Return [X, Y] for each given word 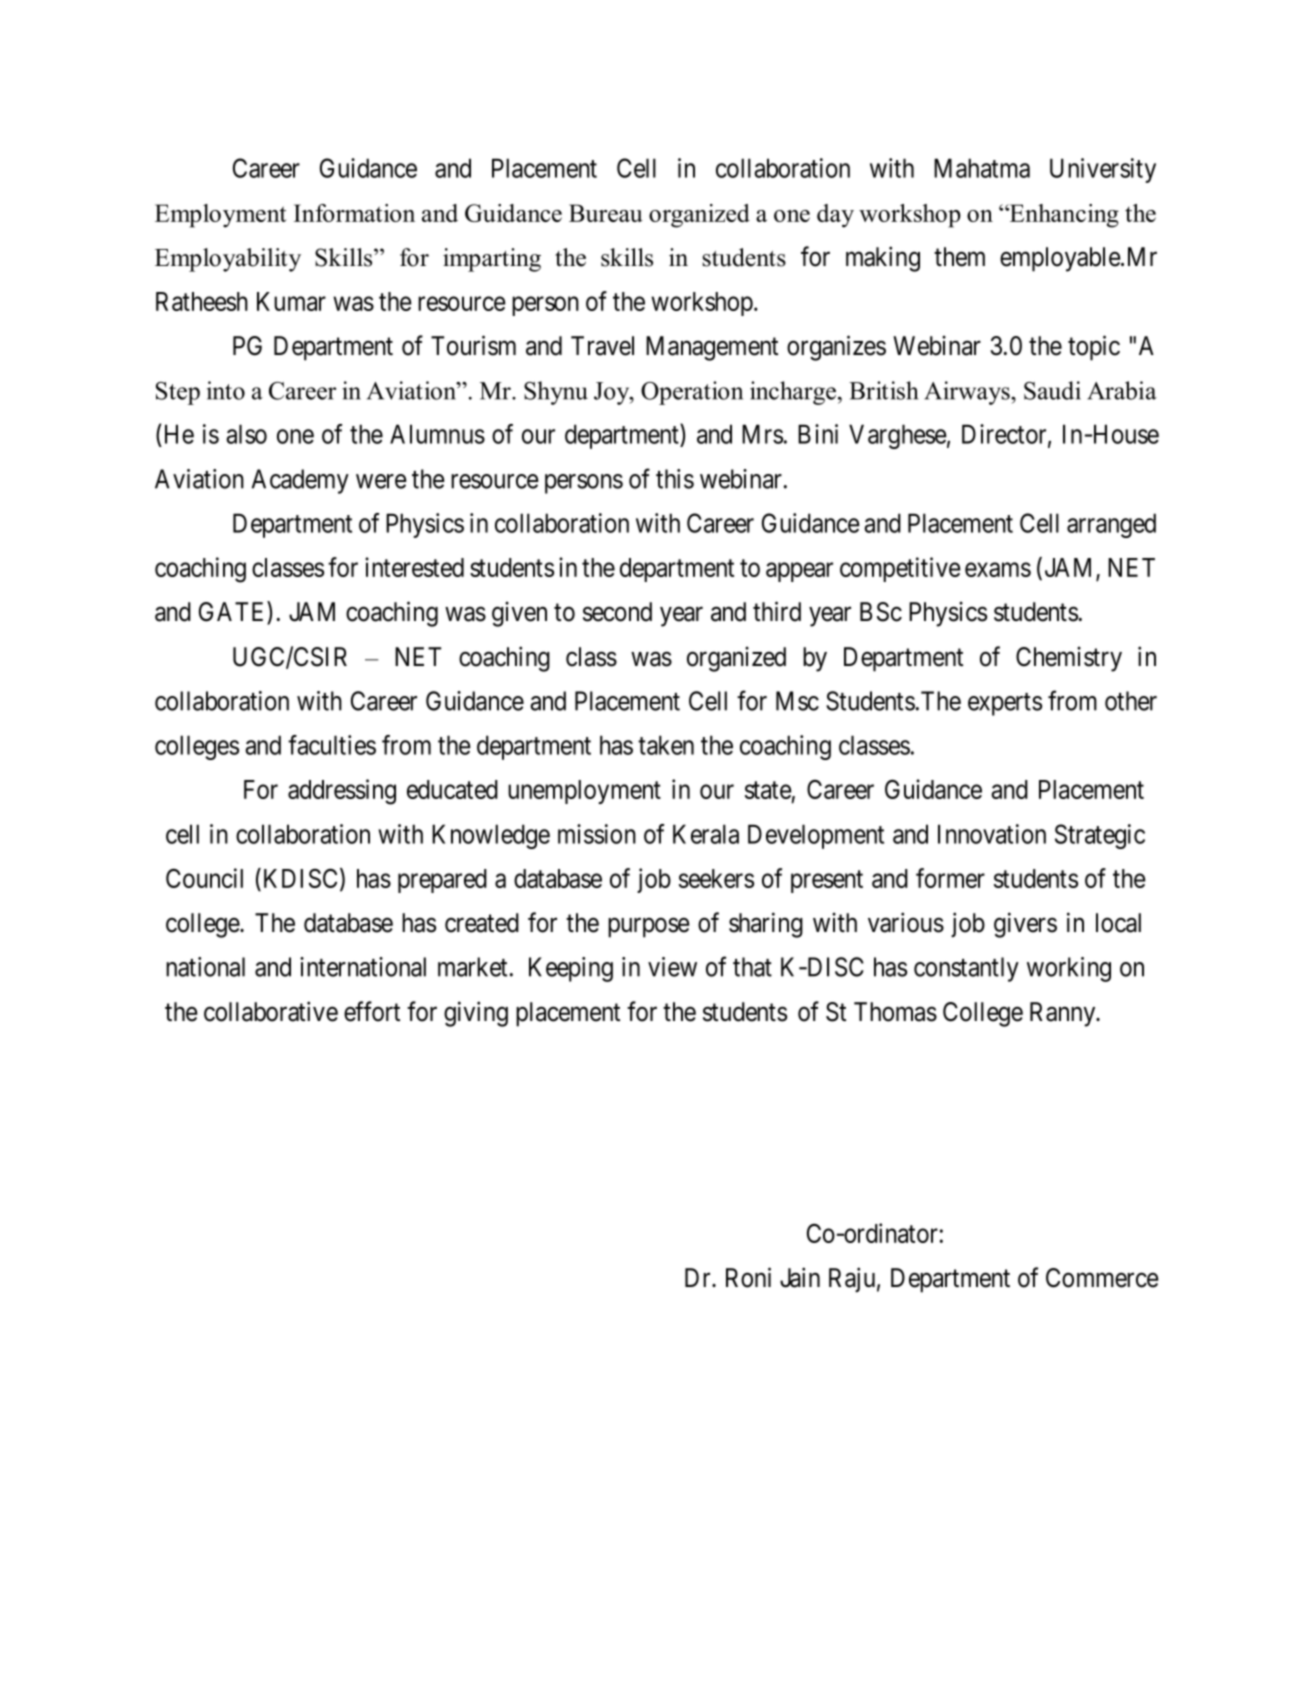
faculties [332, 745]
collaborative [271, 1011]
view [672, 967]
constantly [966, 969]
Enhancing [1063, 216]
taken [666, 745]
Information [354, 213]
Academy [300, 481]
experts [1005, 704]
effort [372, 1011]
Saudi [1052, 390]
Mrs [762, 434]
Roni [748, 1277]
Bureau [606, 213]
